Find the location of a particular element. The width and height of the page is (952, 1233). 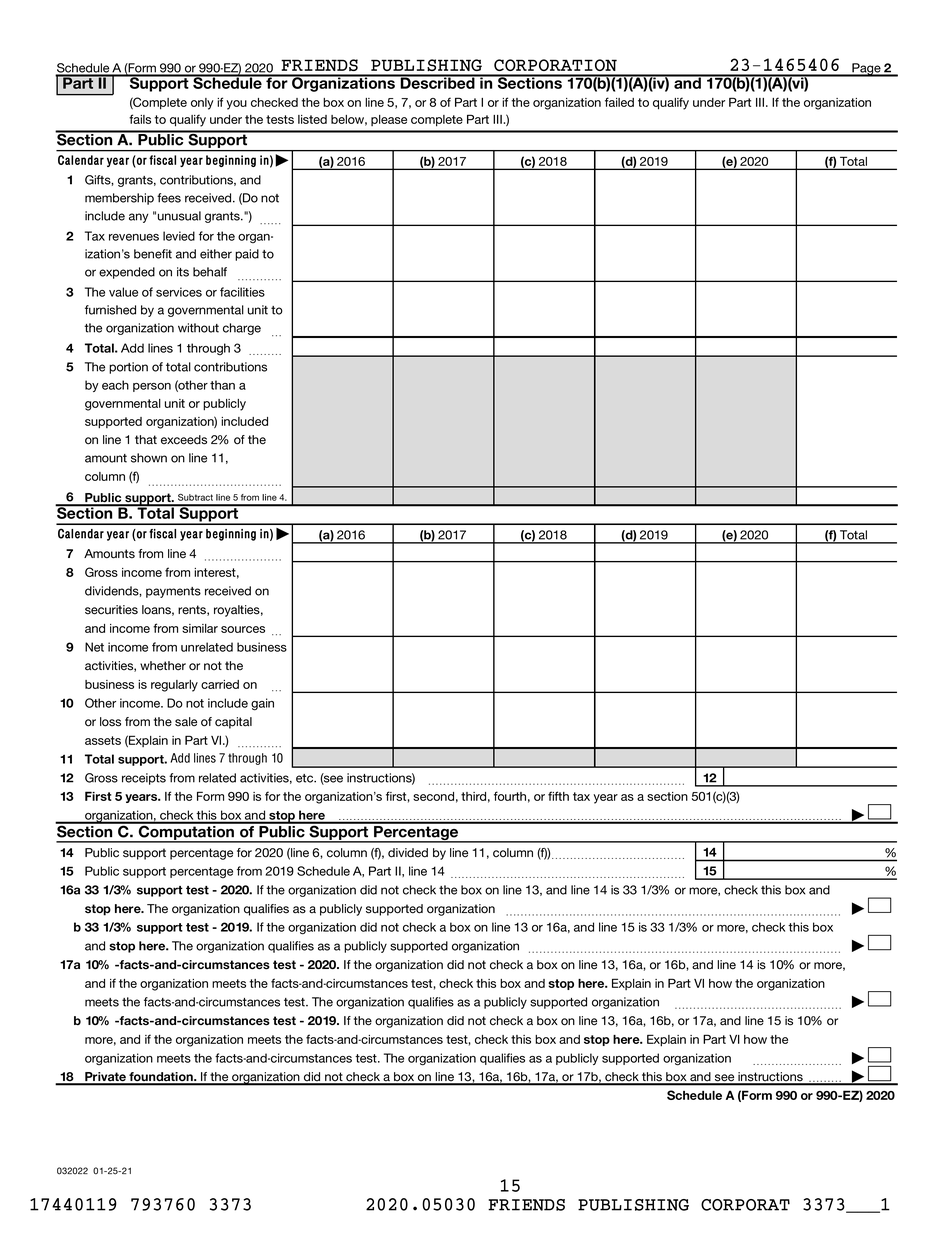

fifth is located at coordinates (558, 796).
